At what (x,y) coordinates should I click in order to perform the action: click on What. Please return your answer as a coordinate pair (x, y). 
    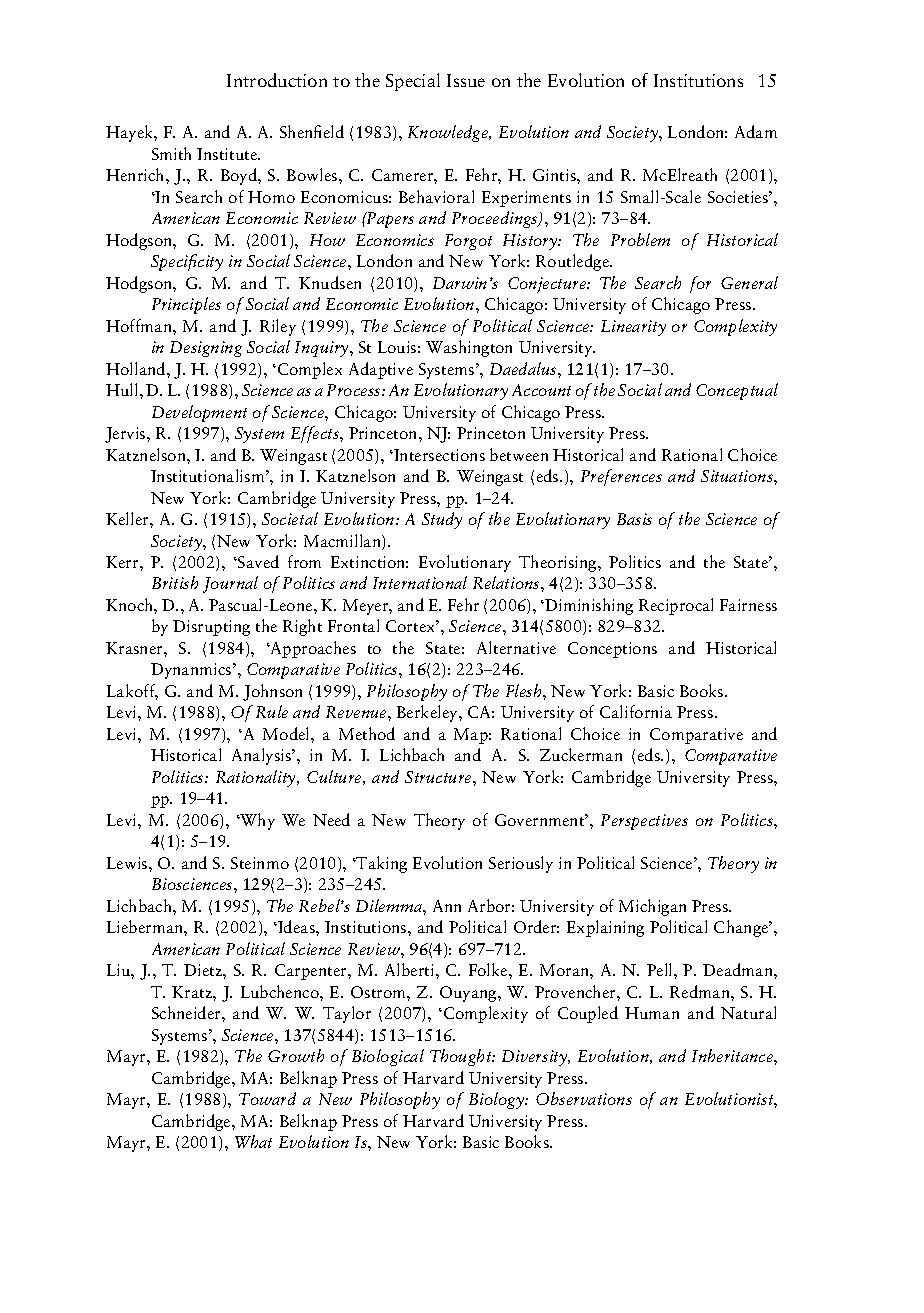
    Looking at the image, I should click on (253, 1141).
